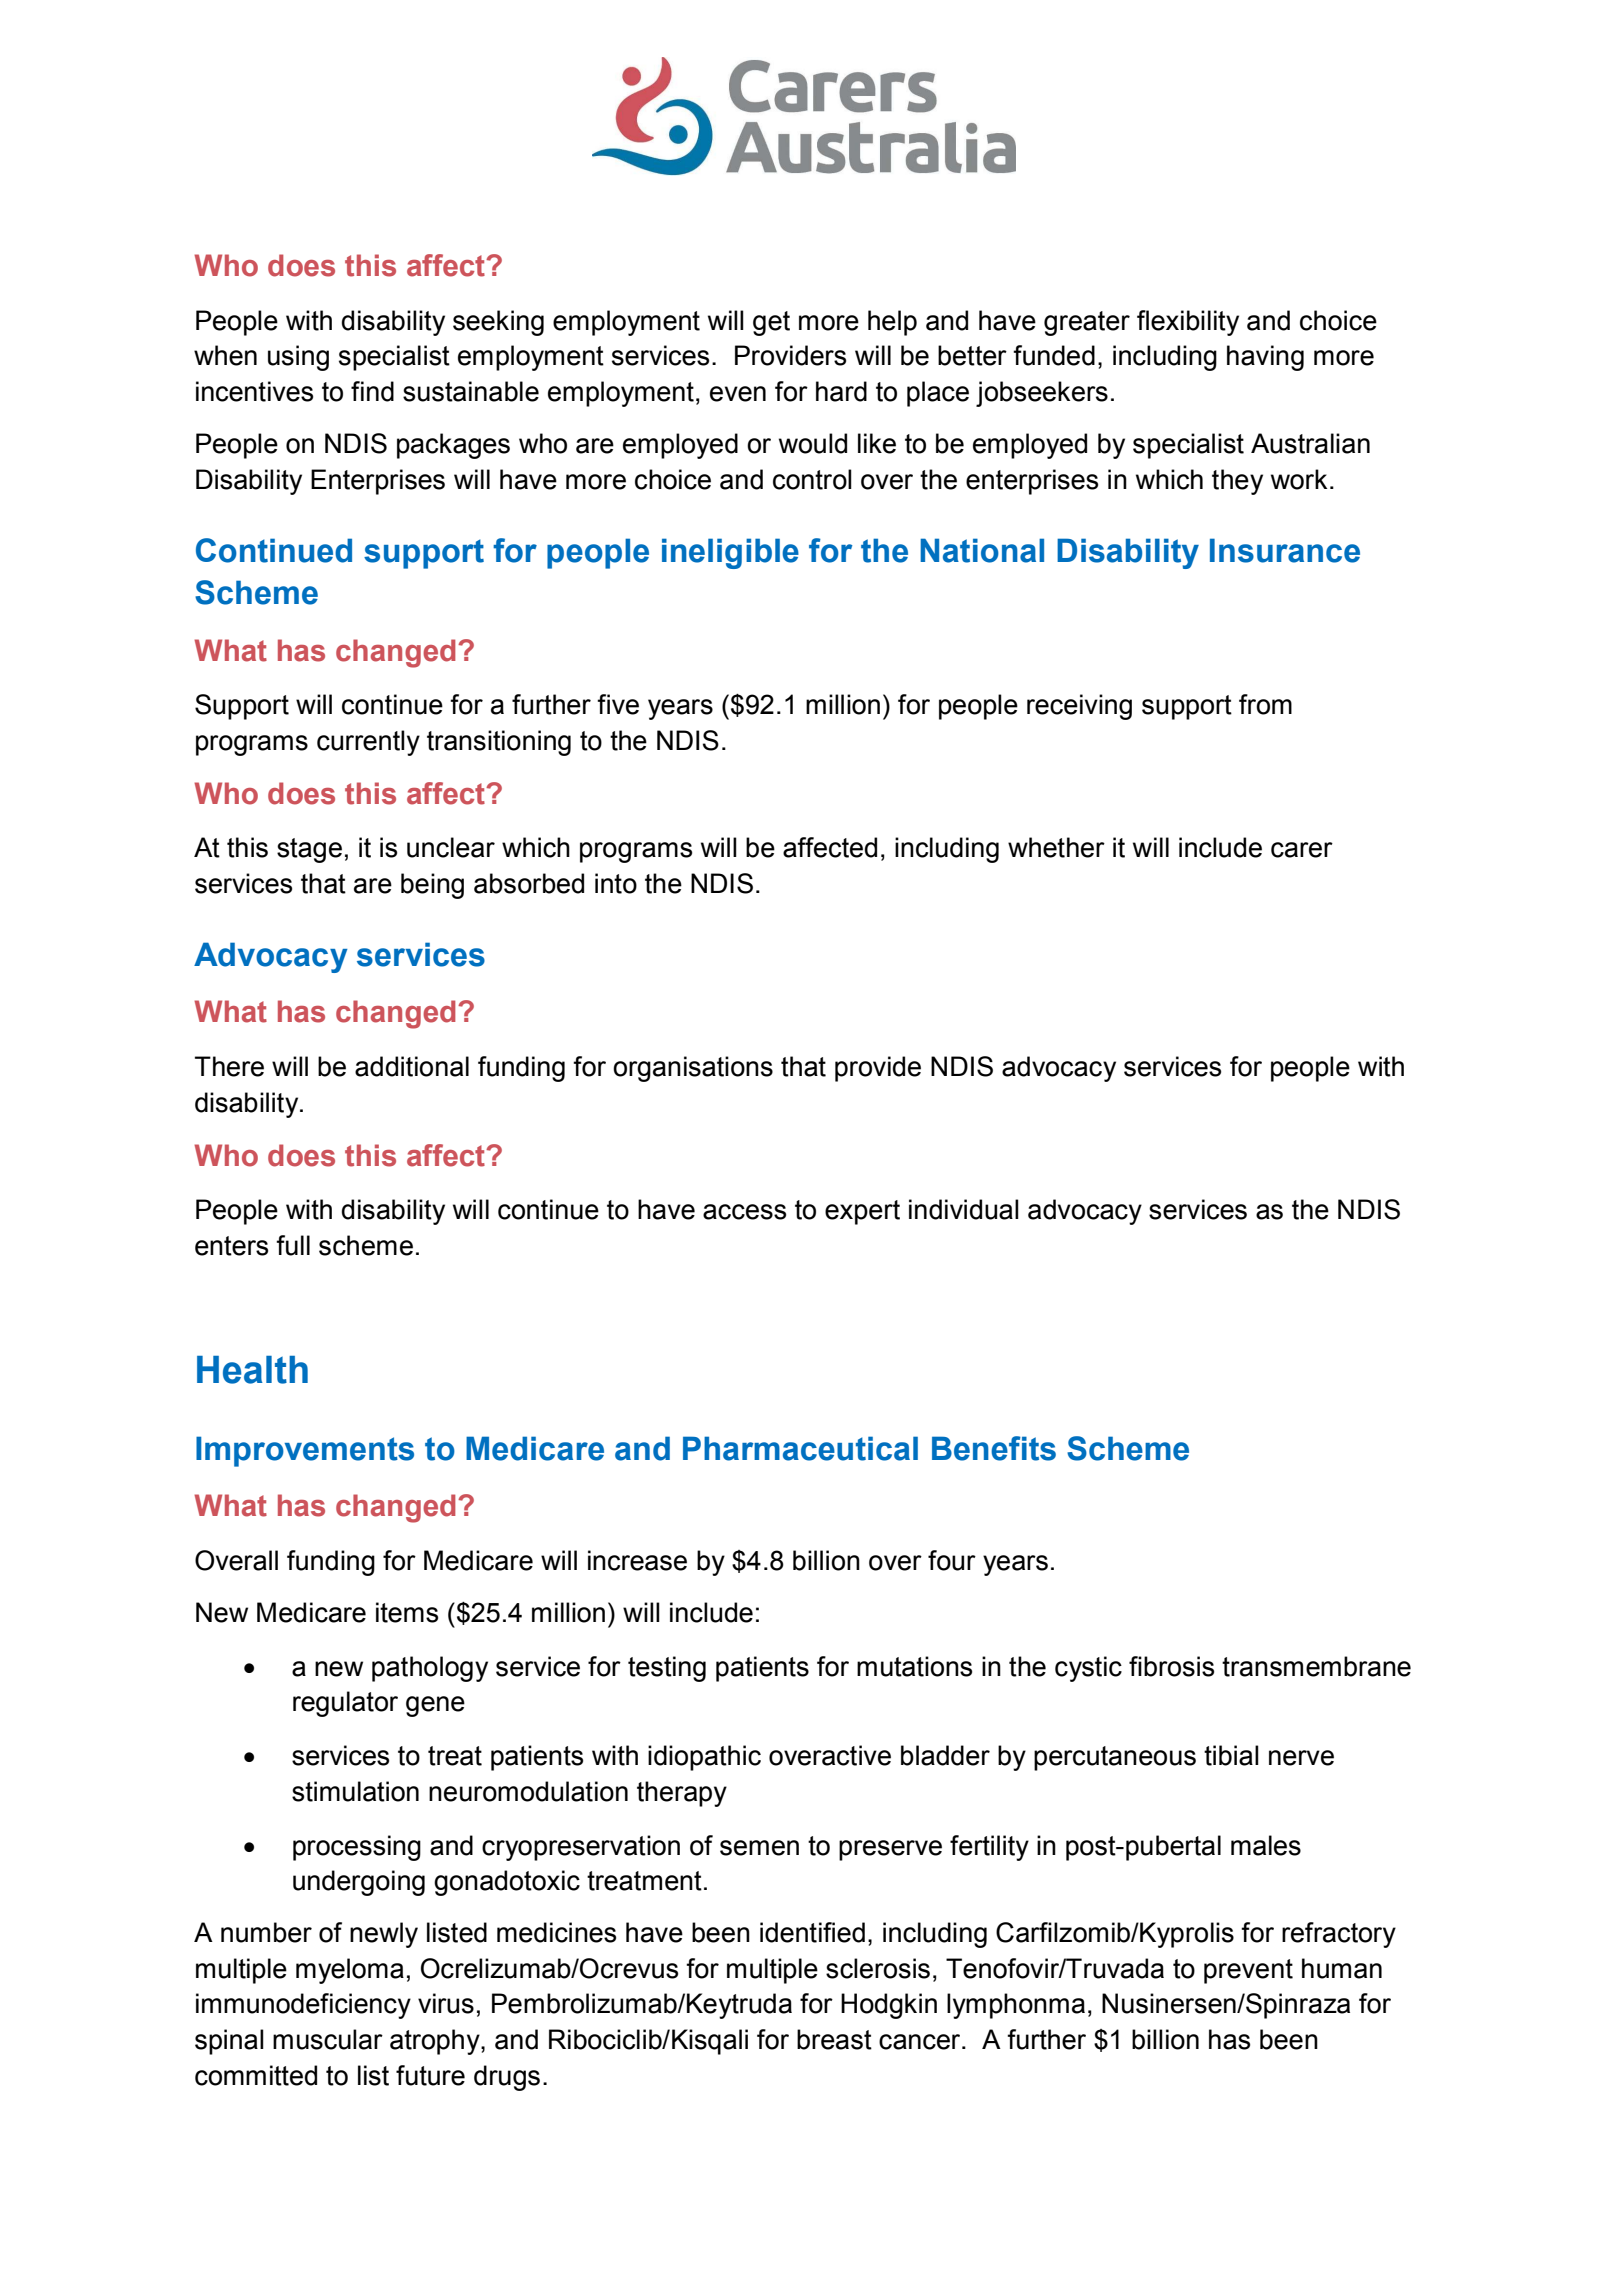  Describe the element at coordinates (372, 391) in the image. I see `find` at that location.
